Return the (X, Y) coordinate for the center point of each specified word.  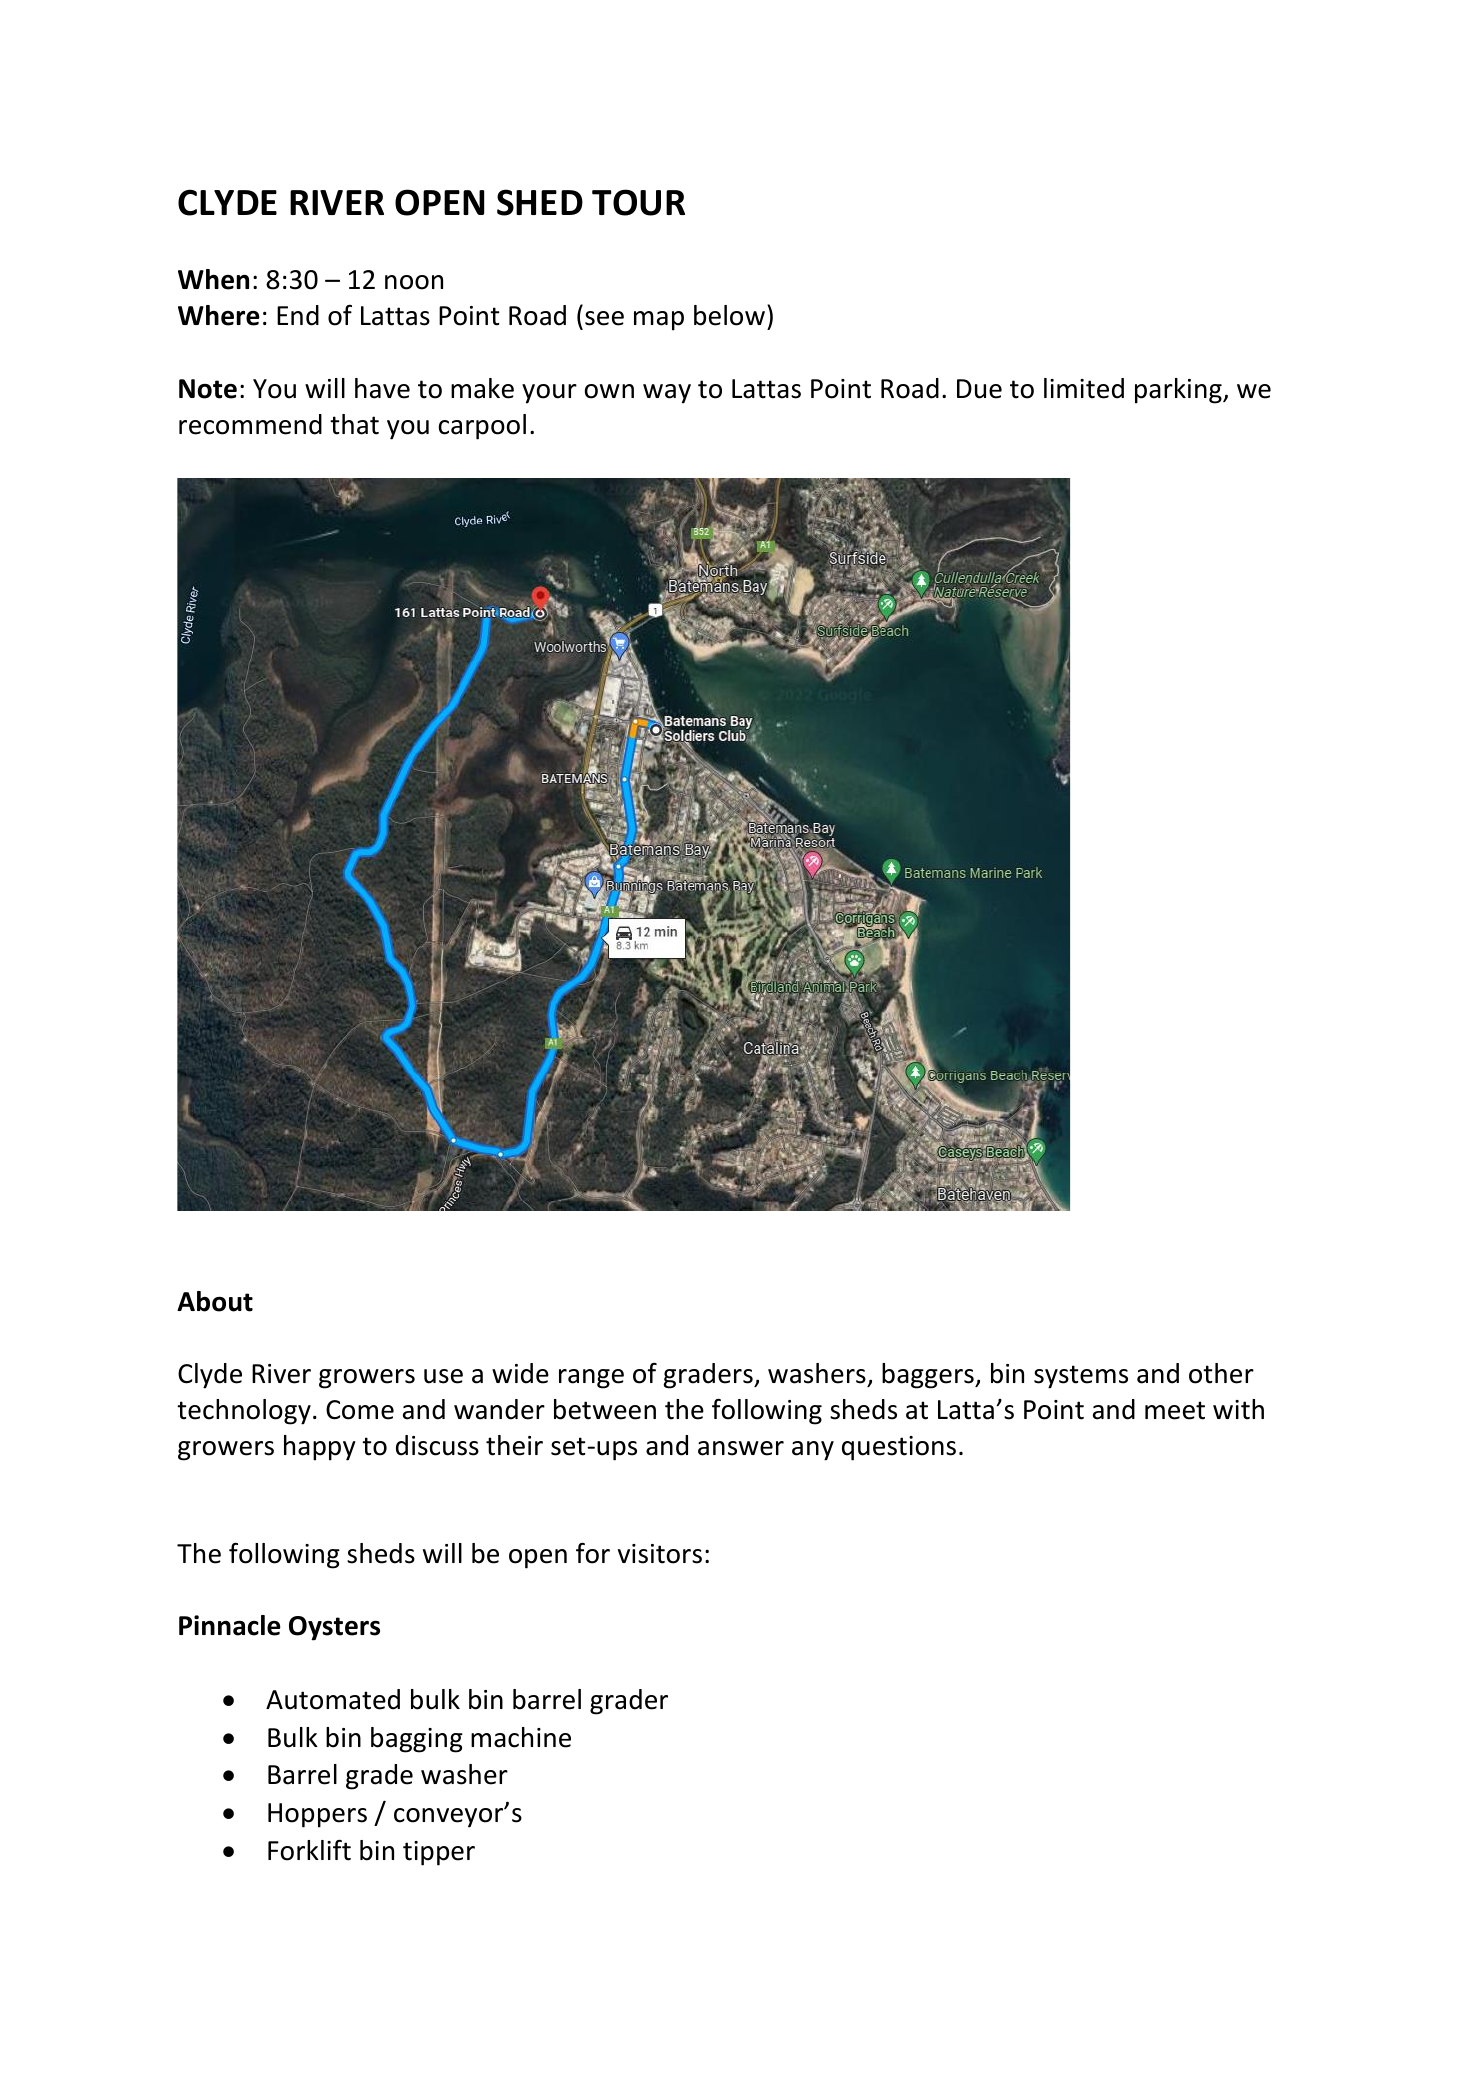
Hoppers (317, 1815)
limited (1084, 388)
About (215, 1301)
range (591, 1379)
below (729, 315)
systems (1081, 1377)
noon (414, 282)
